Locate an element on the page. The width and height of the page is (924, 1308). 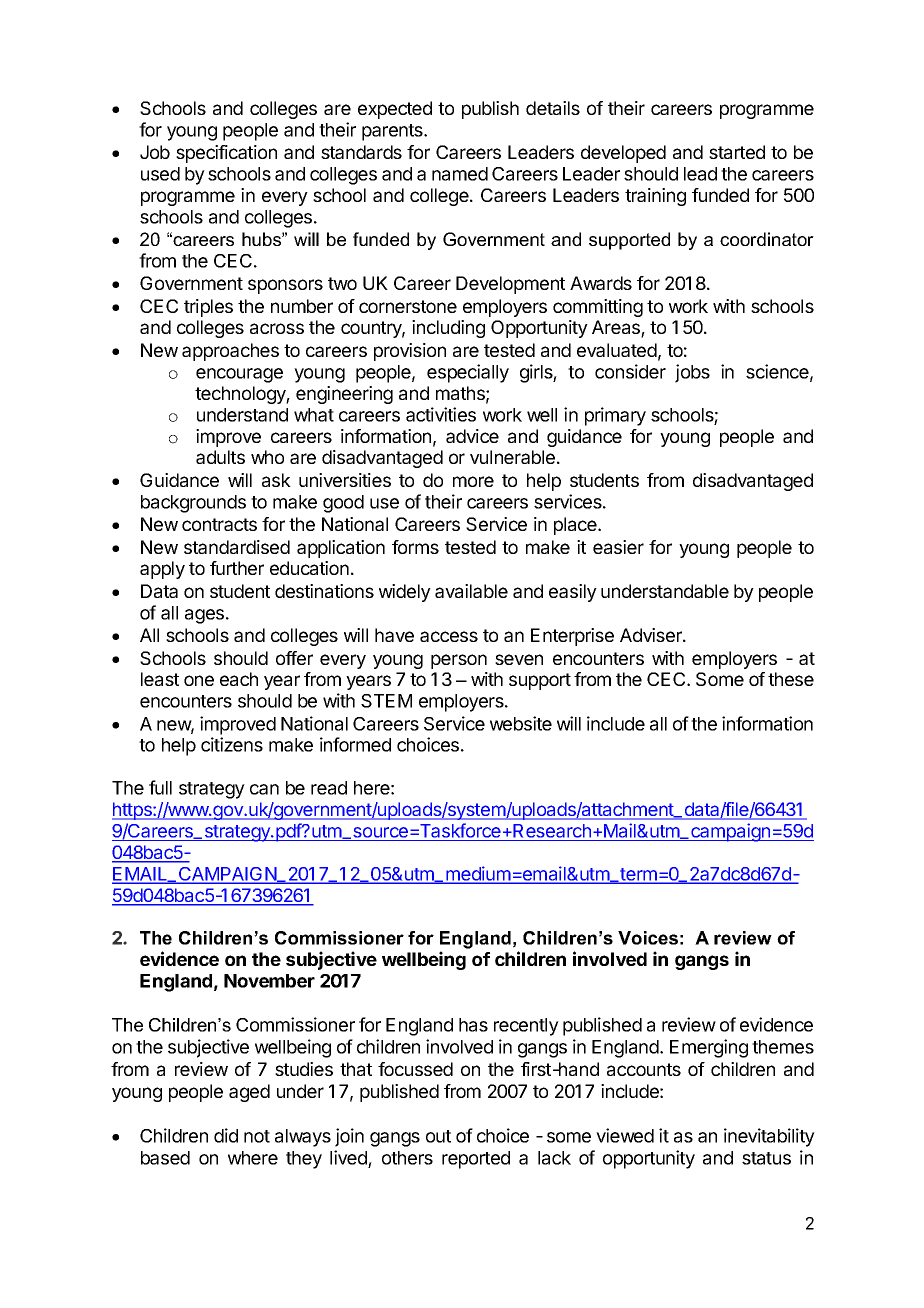
did is located at coordinates (226, 1135).
